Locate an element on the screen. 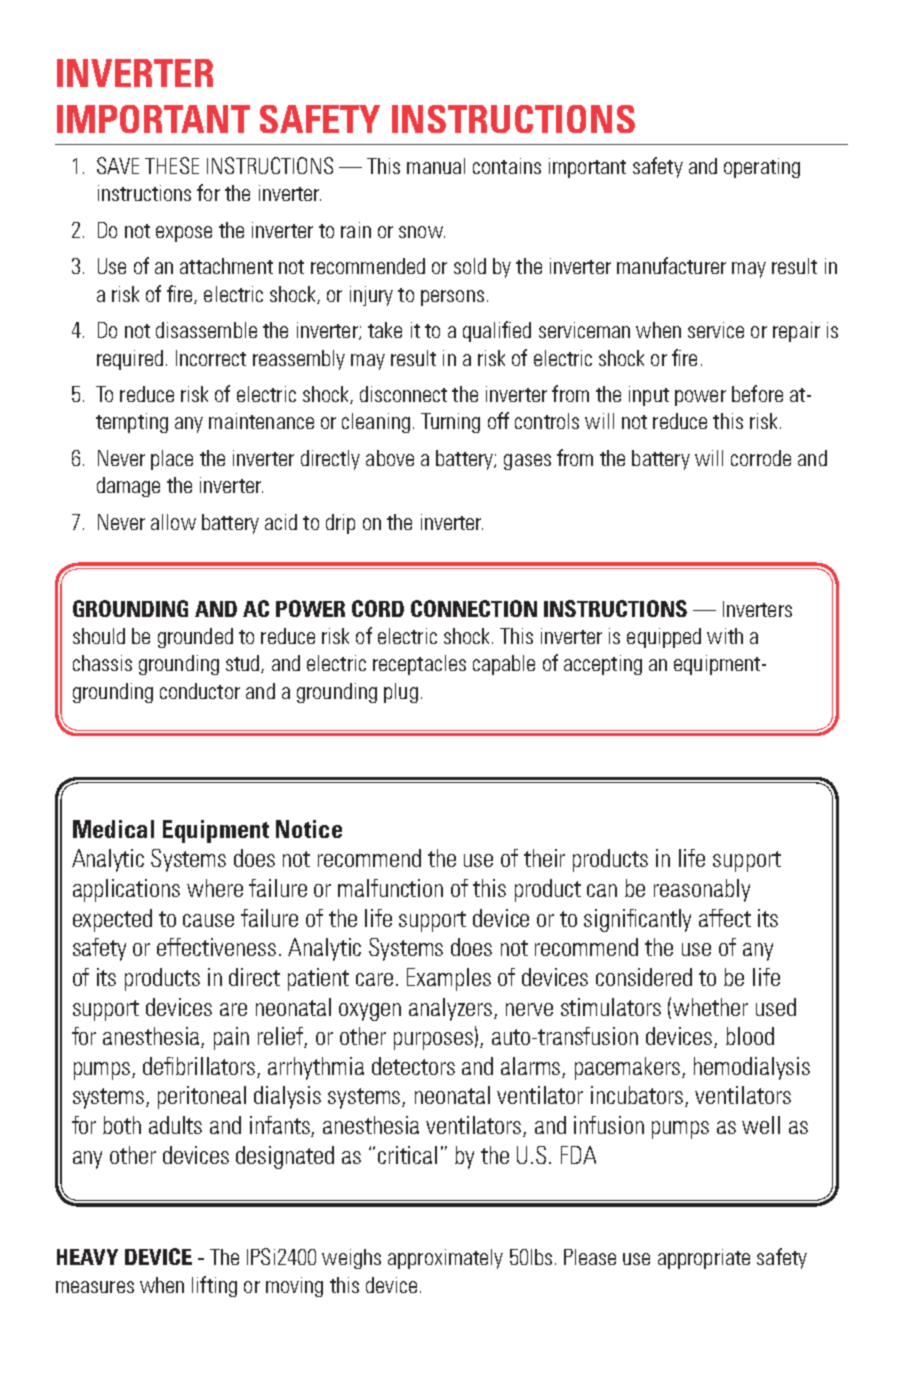 This screenshot has height=1395, width=903. effectiveness is located at coordinates (216, 947).
